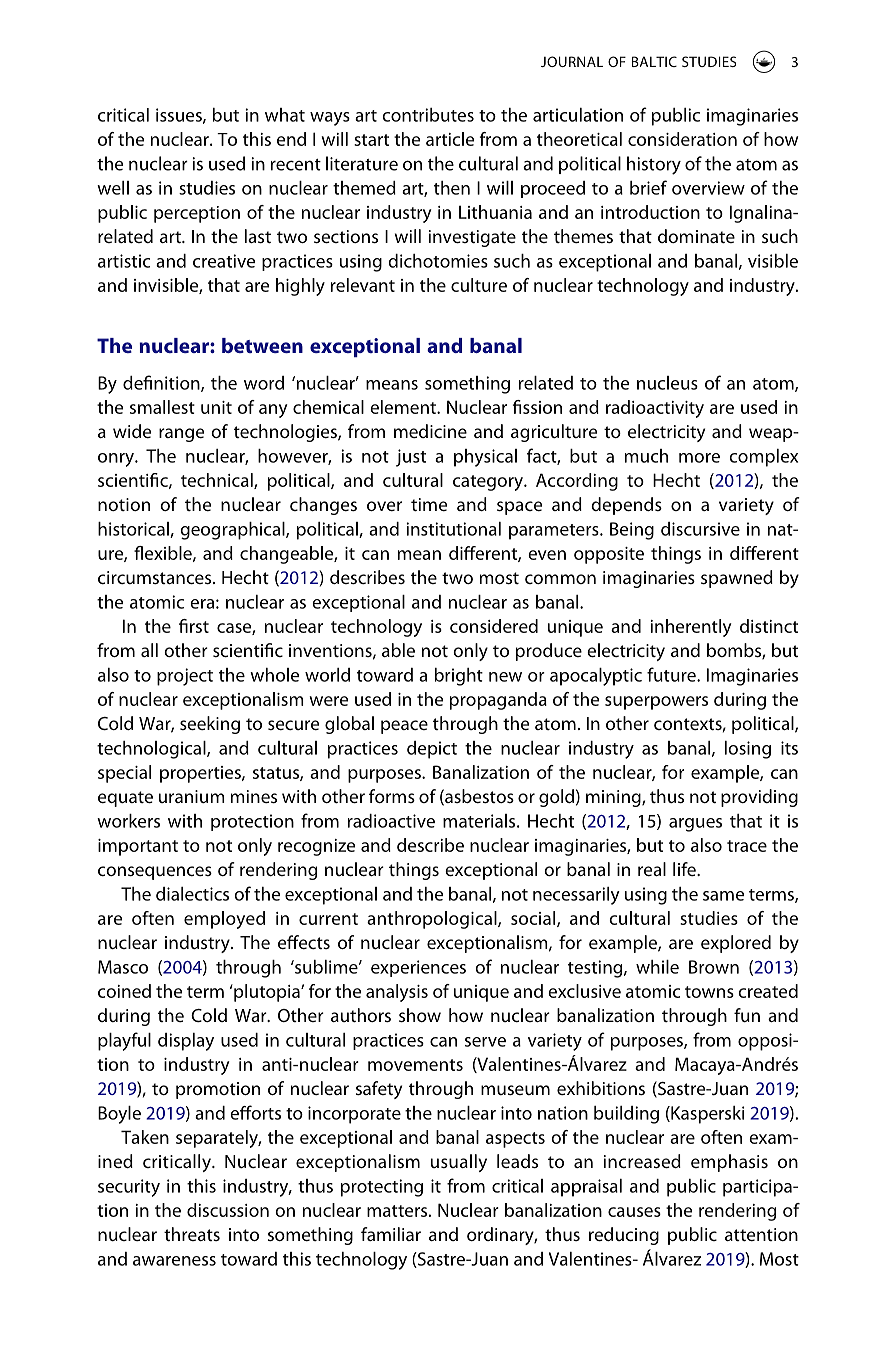 Image resolution: width=896 pixels, height=1345 pixels. What do you see at coordinates (192, 1234) in the screenshot?
I see `threats` at bounding box center [192, 1234].
